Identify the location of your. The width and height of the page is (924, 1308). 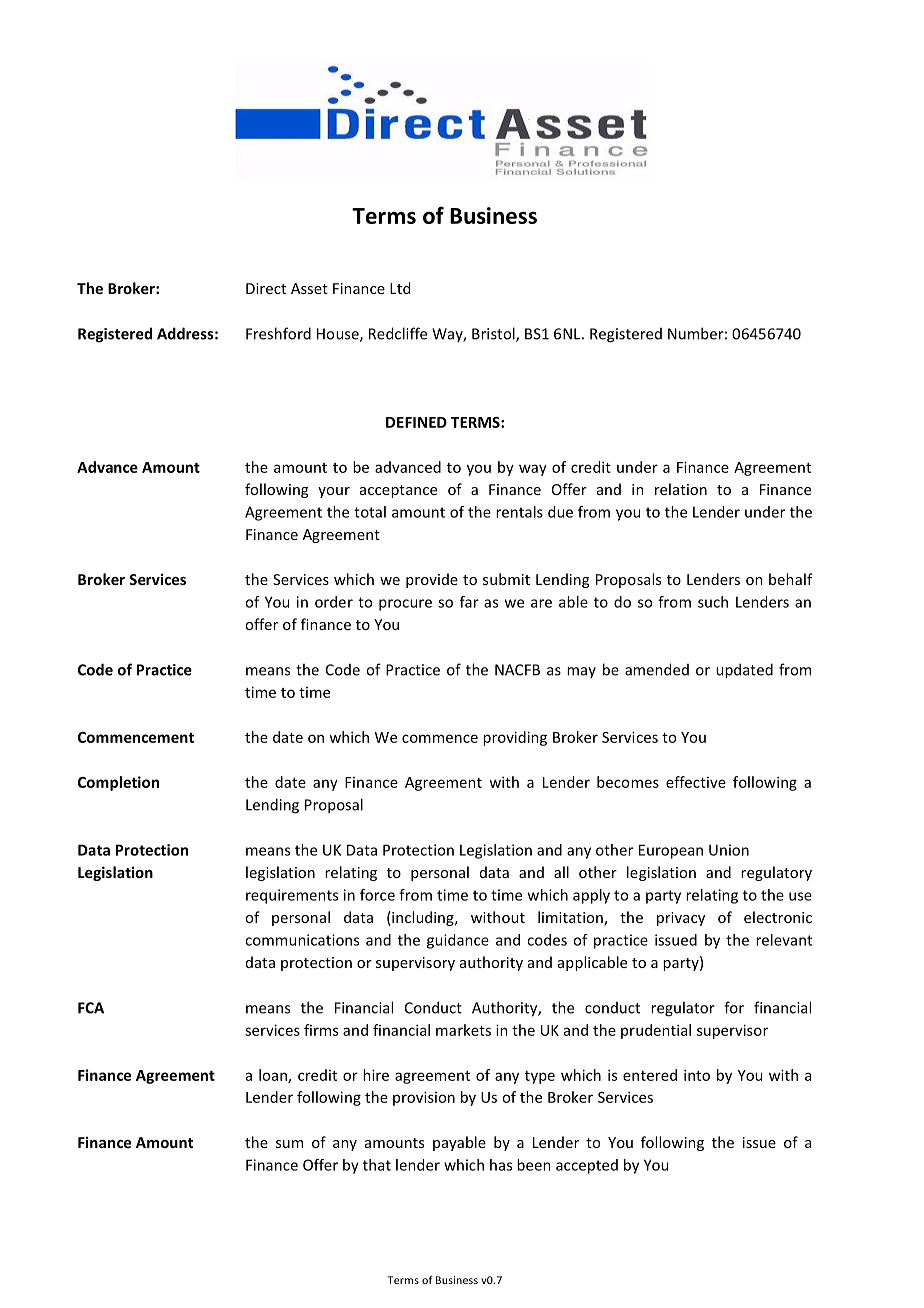
(334, 492).
